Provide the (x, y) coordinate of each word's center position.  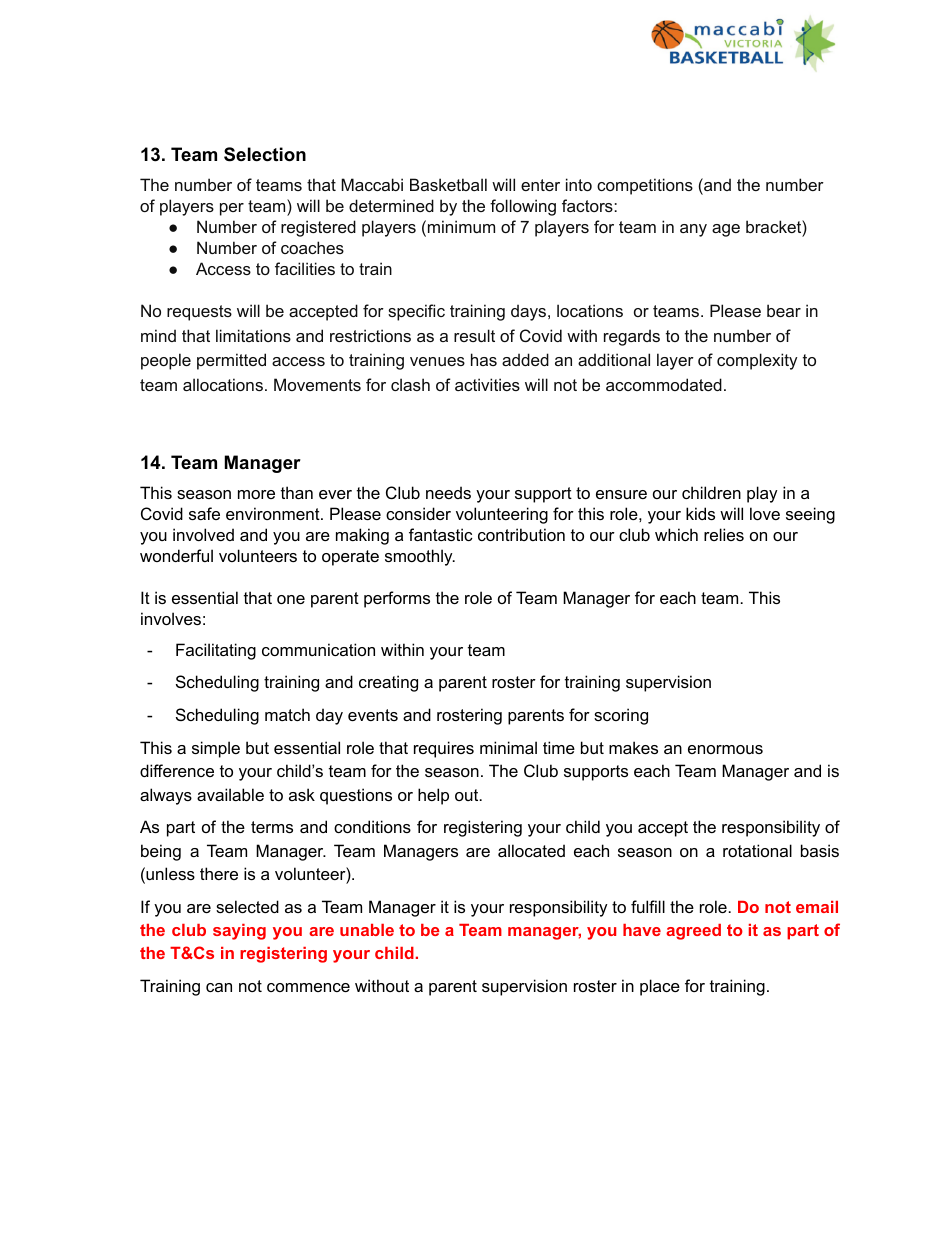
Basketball (448, 184)
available (230, 794)
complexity (757, 361)
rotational (757, 850)
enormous (725, 749)
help (433, 796)
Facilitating (216, 651)
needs (448, 492)
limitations (253, 335)
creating (388, 683)
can (219, 987)
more (256, 494)
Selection (265, 154)
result (474, 335)
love (765, 513)
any (693, 230)
